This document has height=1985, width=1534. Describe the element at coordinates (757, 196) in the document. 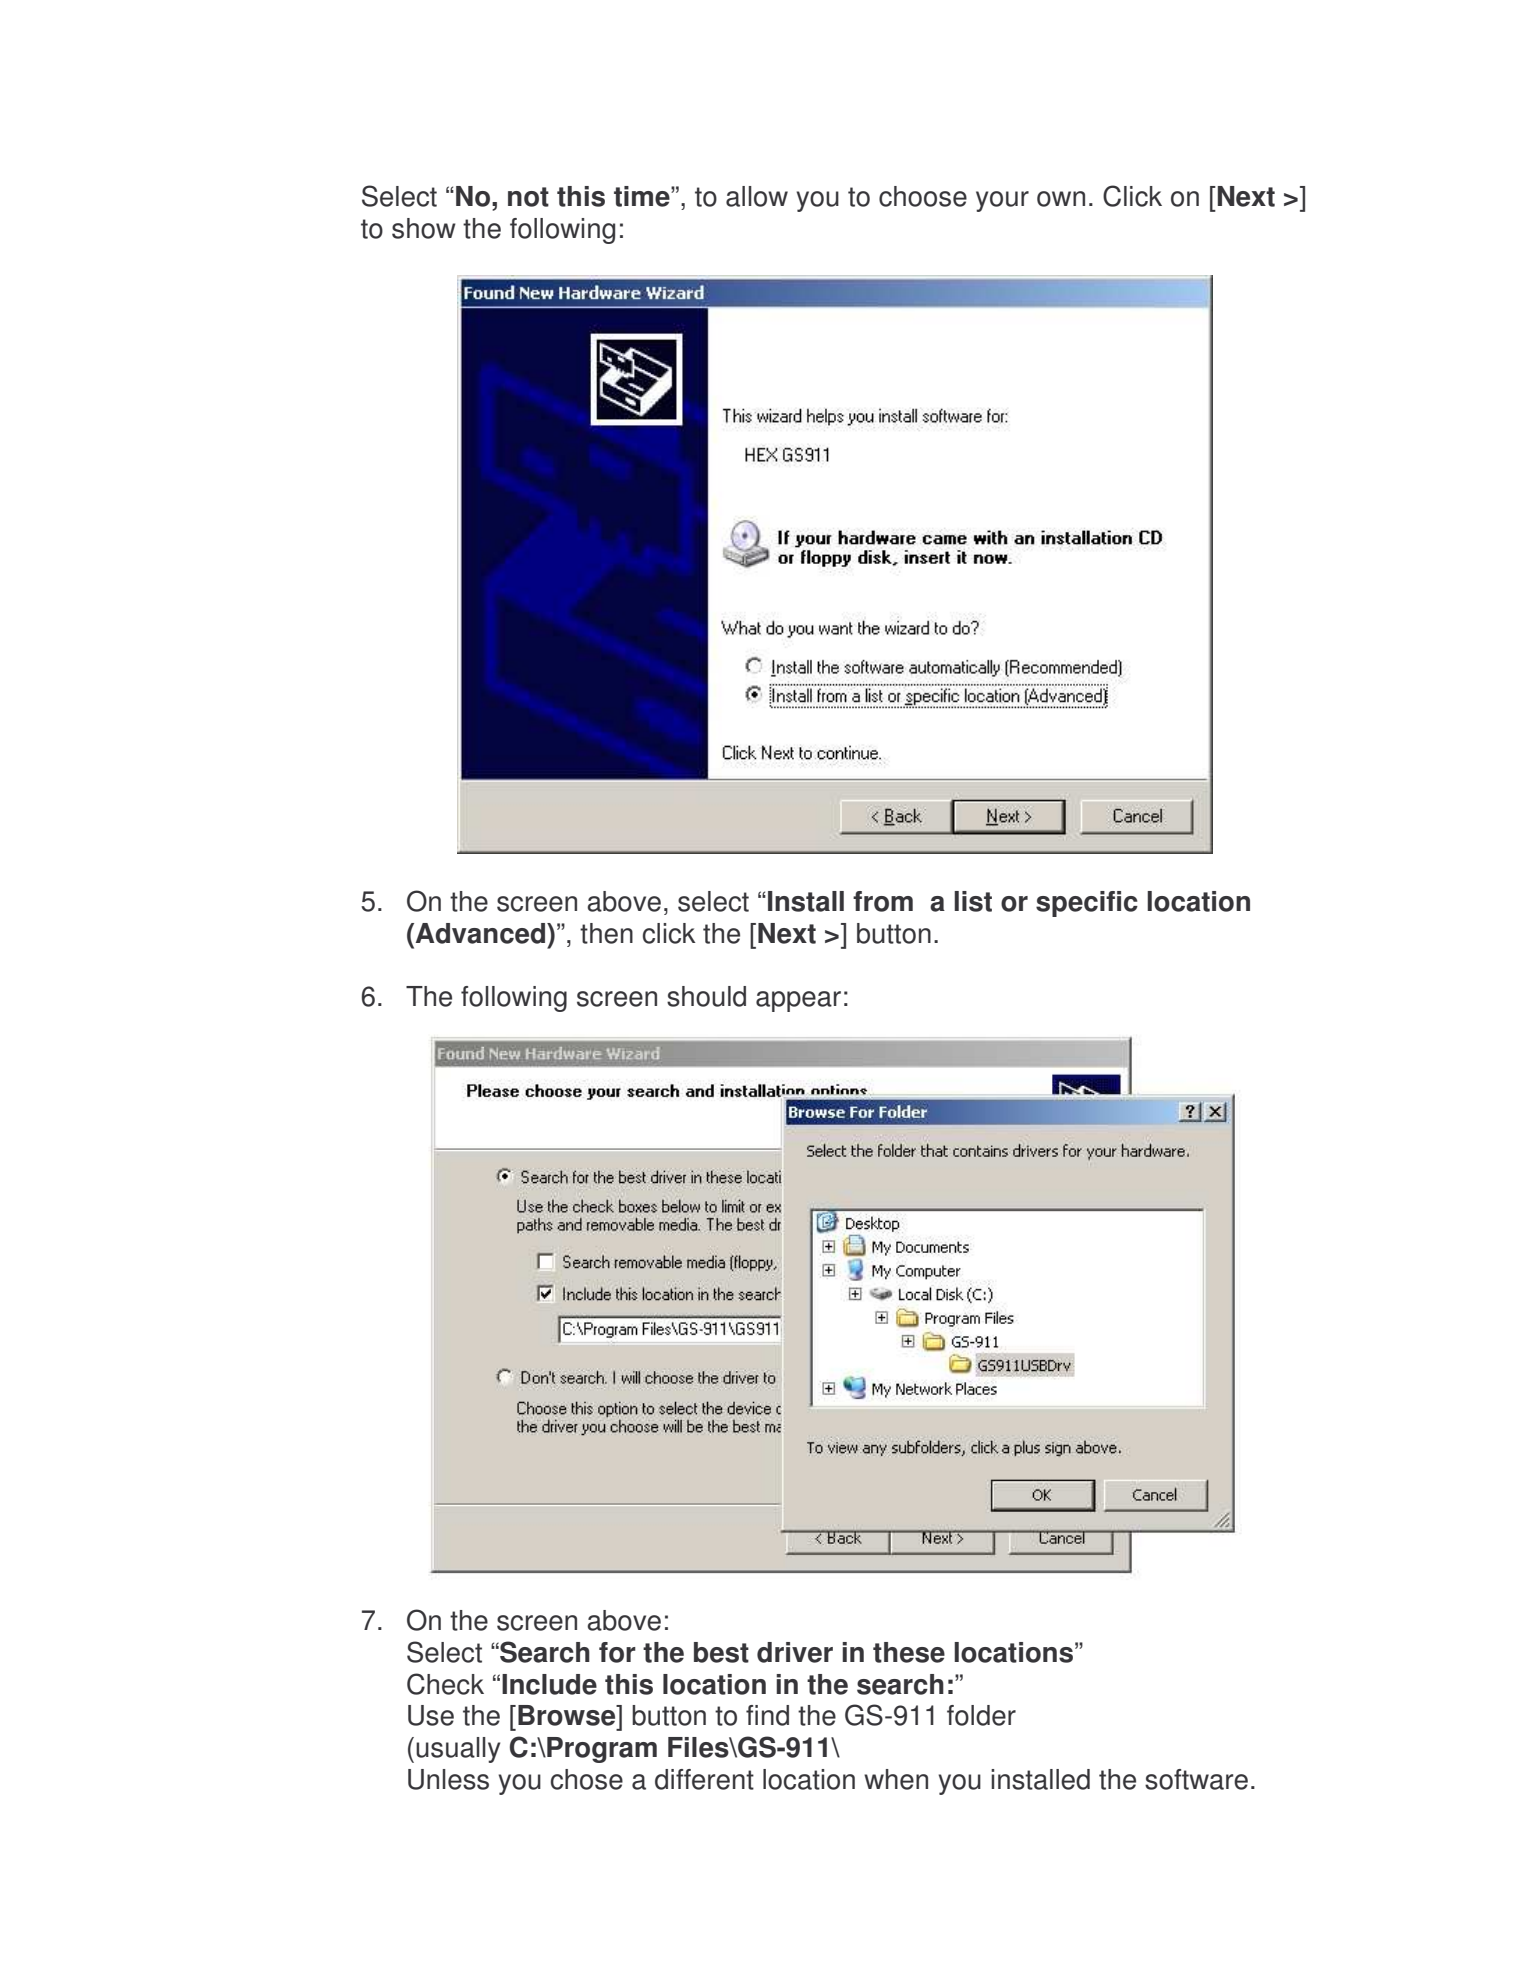

I see `allow` at that location.
